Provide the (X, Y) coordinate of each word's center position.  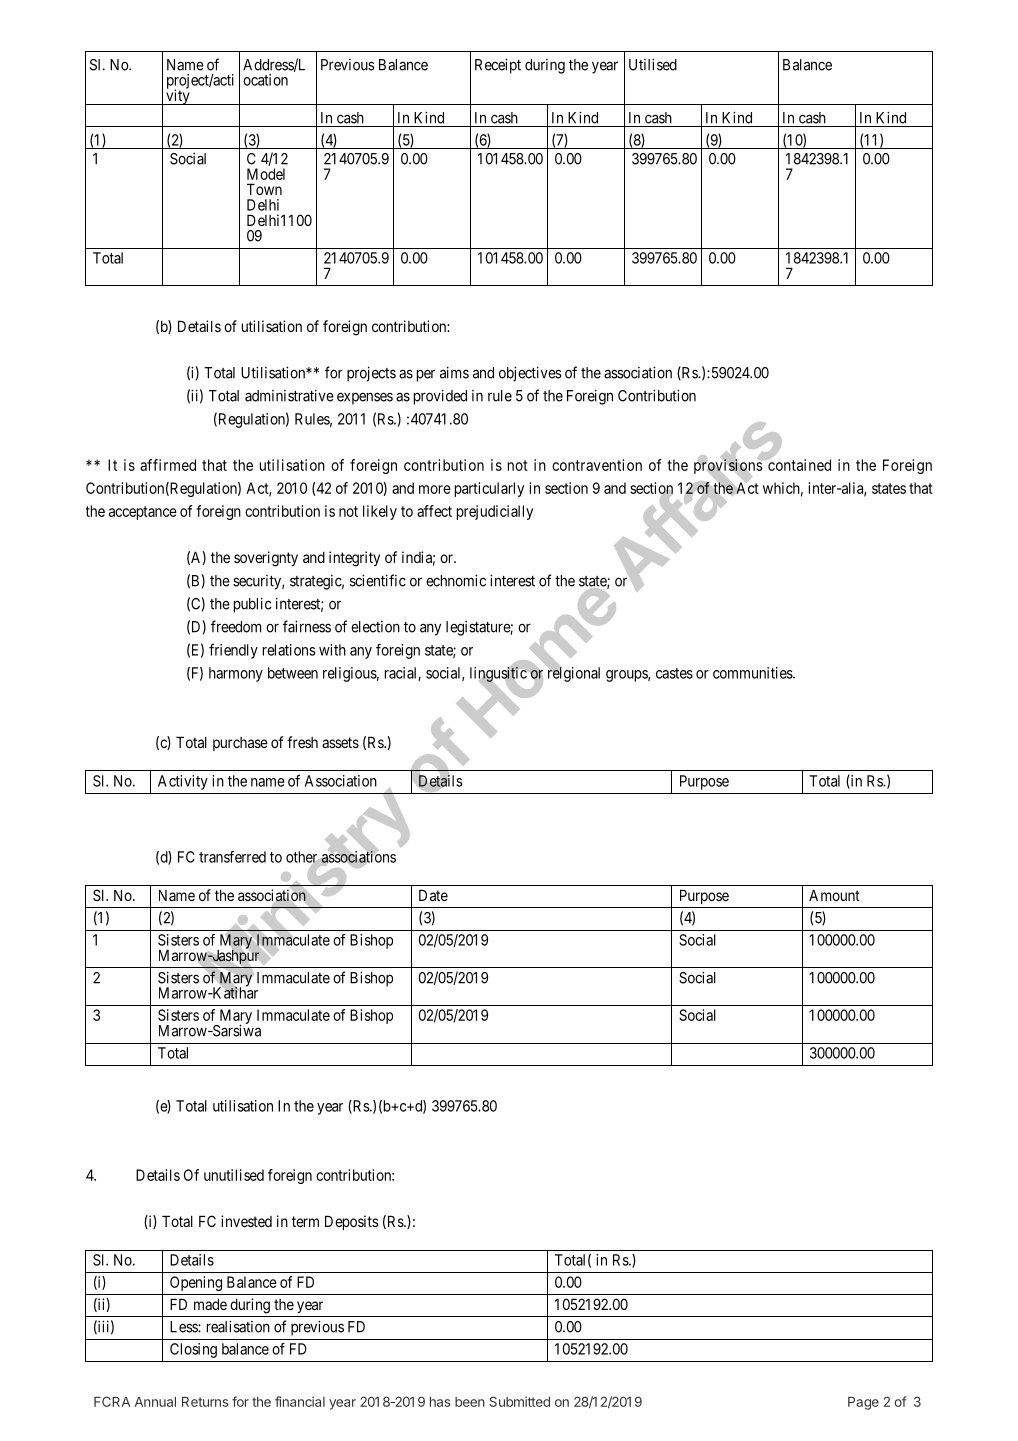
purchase (240, 744)
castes (674, 673)
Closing (193, 1350)
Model (266, 174)
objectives (530, 374)
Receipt (498, 66)
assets (340, 742)
